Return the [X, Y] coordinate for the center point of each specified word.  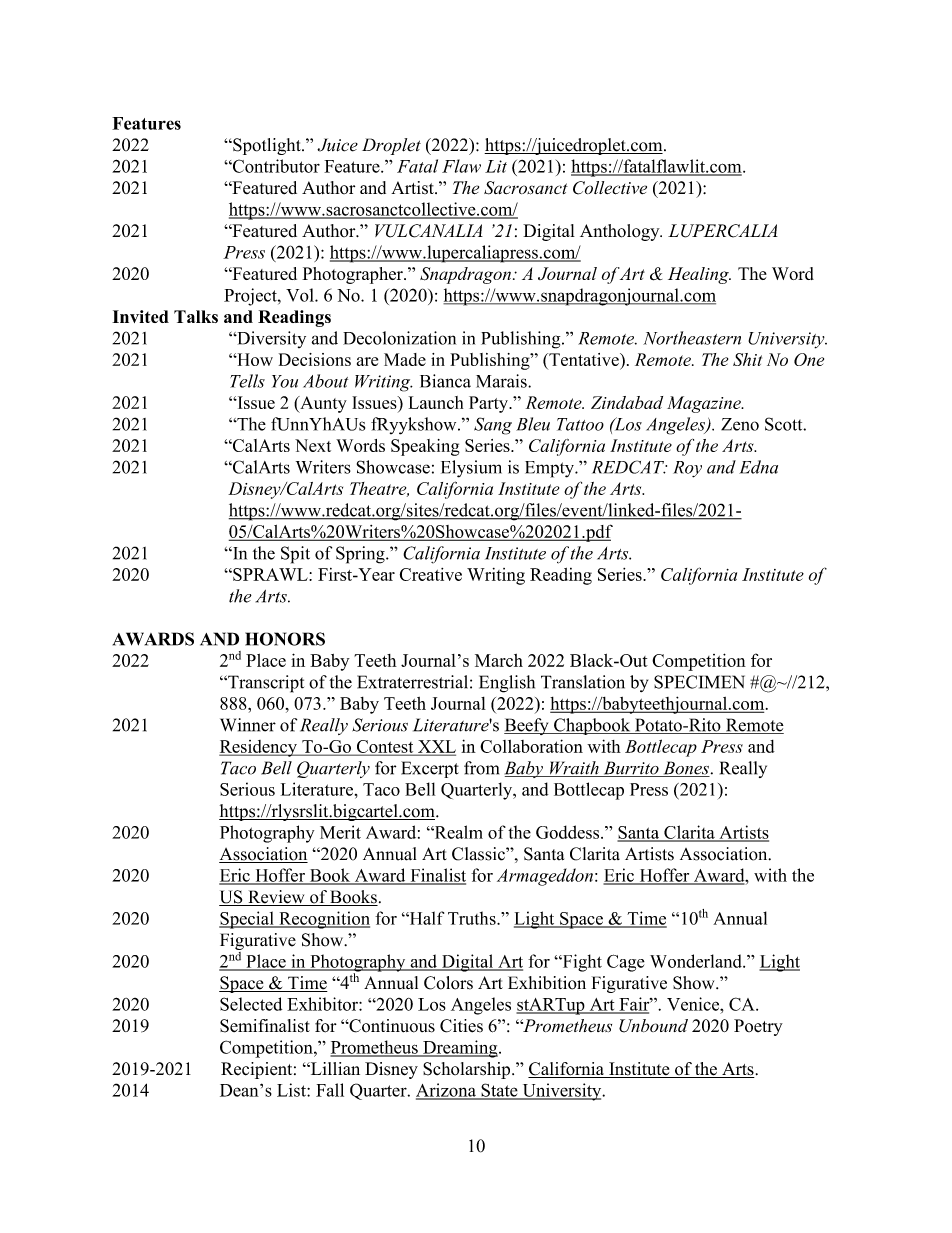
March [499, 660]
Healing [699, 275]
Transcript [265, 684]
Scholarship [468, 1070]
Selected [251, 1004]
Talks [196, 316]
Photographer [353, 275]
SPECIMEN [699, 682]
